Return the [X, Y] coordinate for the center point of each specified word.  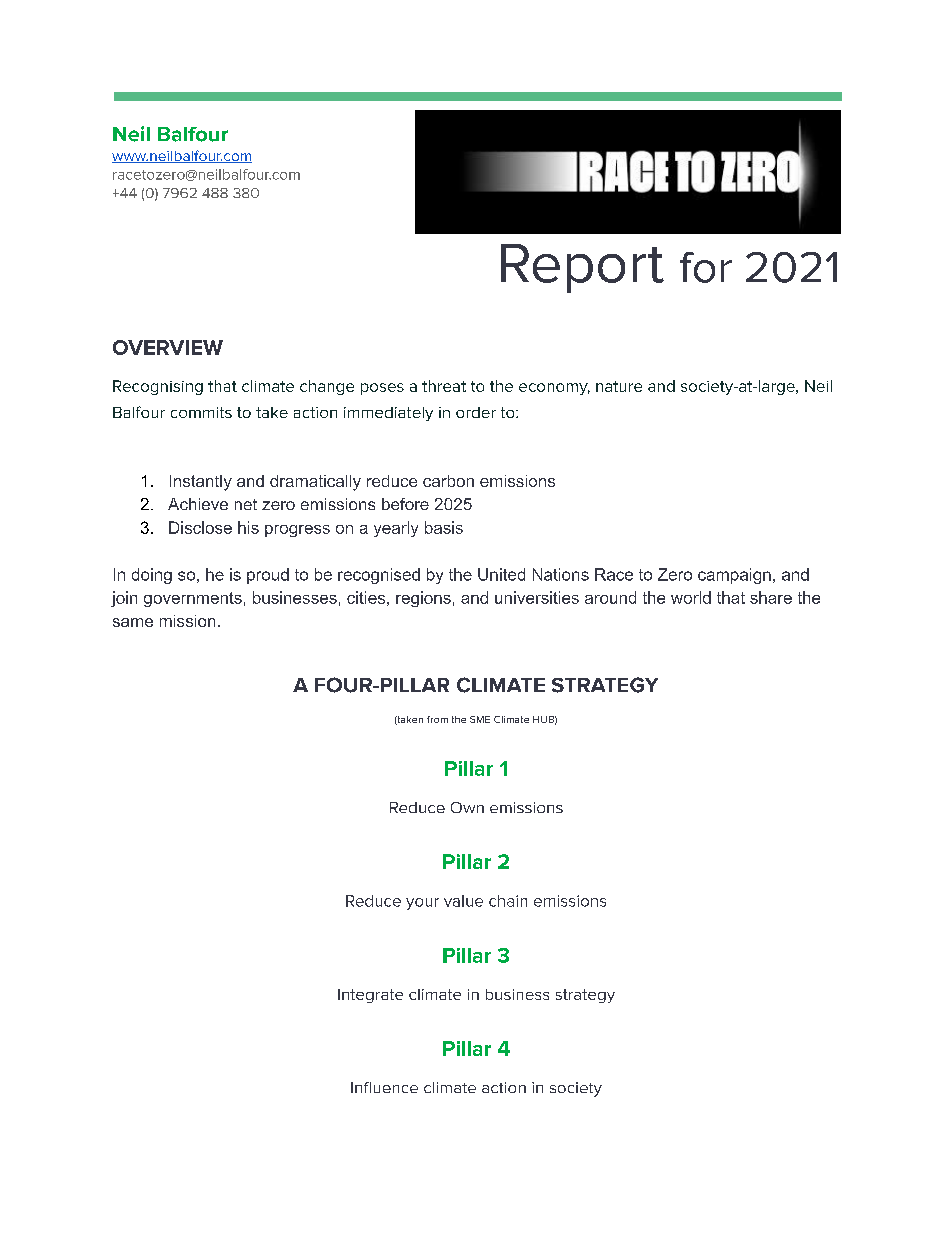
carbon [448, 481]
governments [193, 599]
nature [619, 386]
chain [508, 901]
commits [201, 412]
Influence [384, 1087]
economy [554, 389]
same [133, 622]
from [437, 719]
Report [582, 268]
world [691, 597]
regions [423, 599]
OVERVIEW [168, 347]
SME [480, 719]
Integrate [370, 996]
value [463, 901]
